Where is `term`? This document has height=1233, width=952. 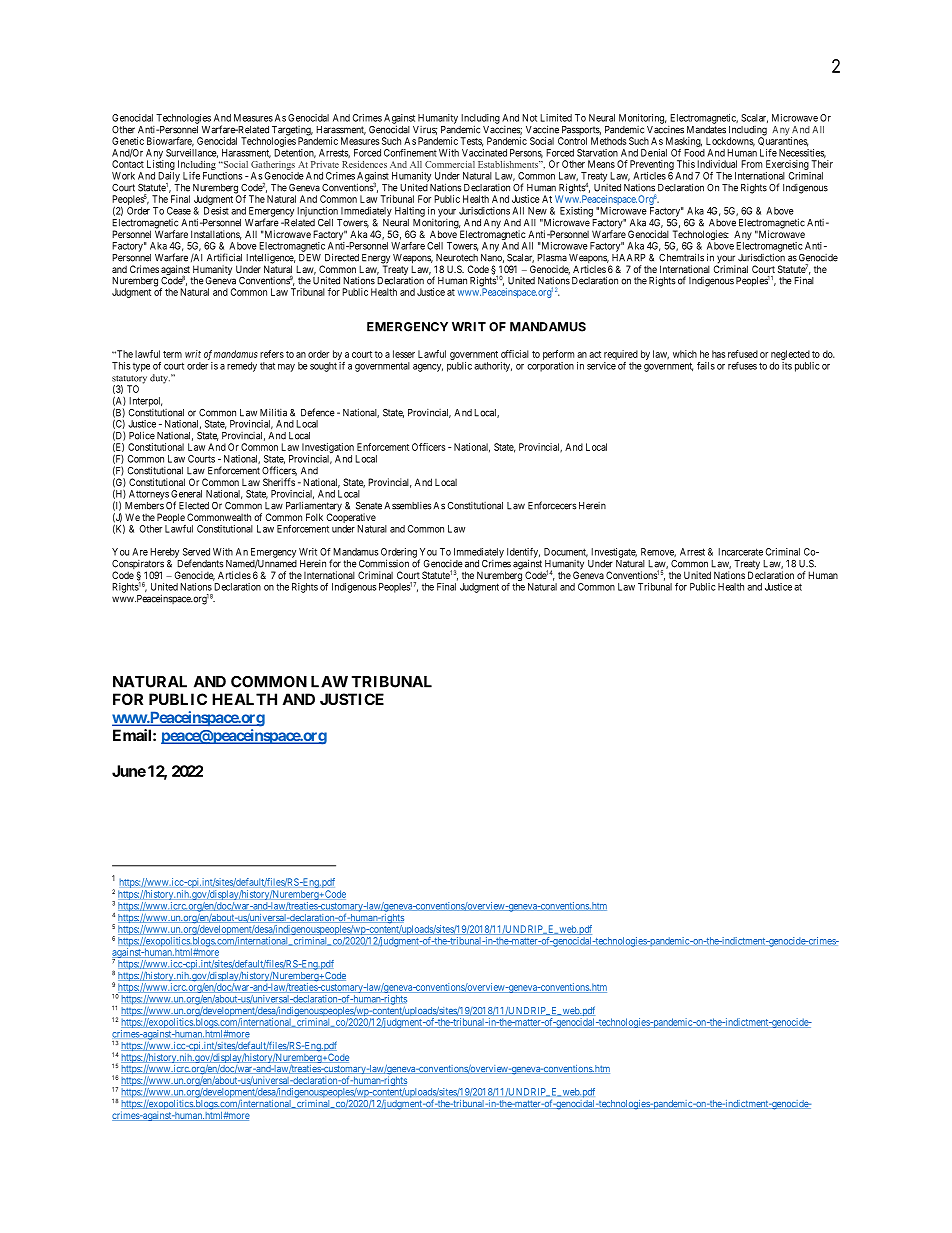 term is located at coordinates (172, 354).
